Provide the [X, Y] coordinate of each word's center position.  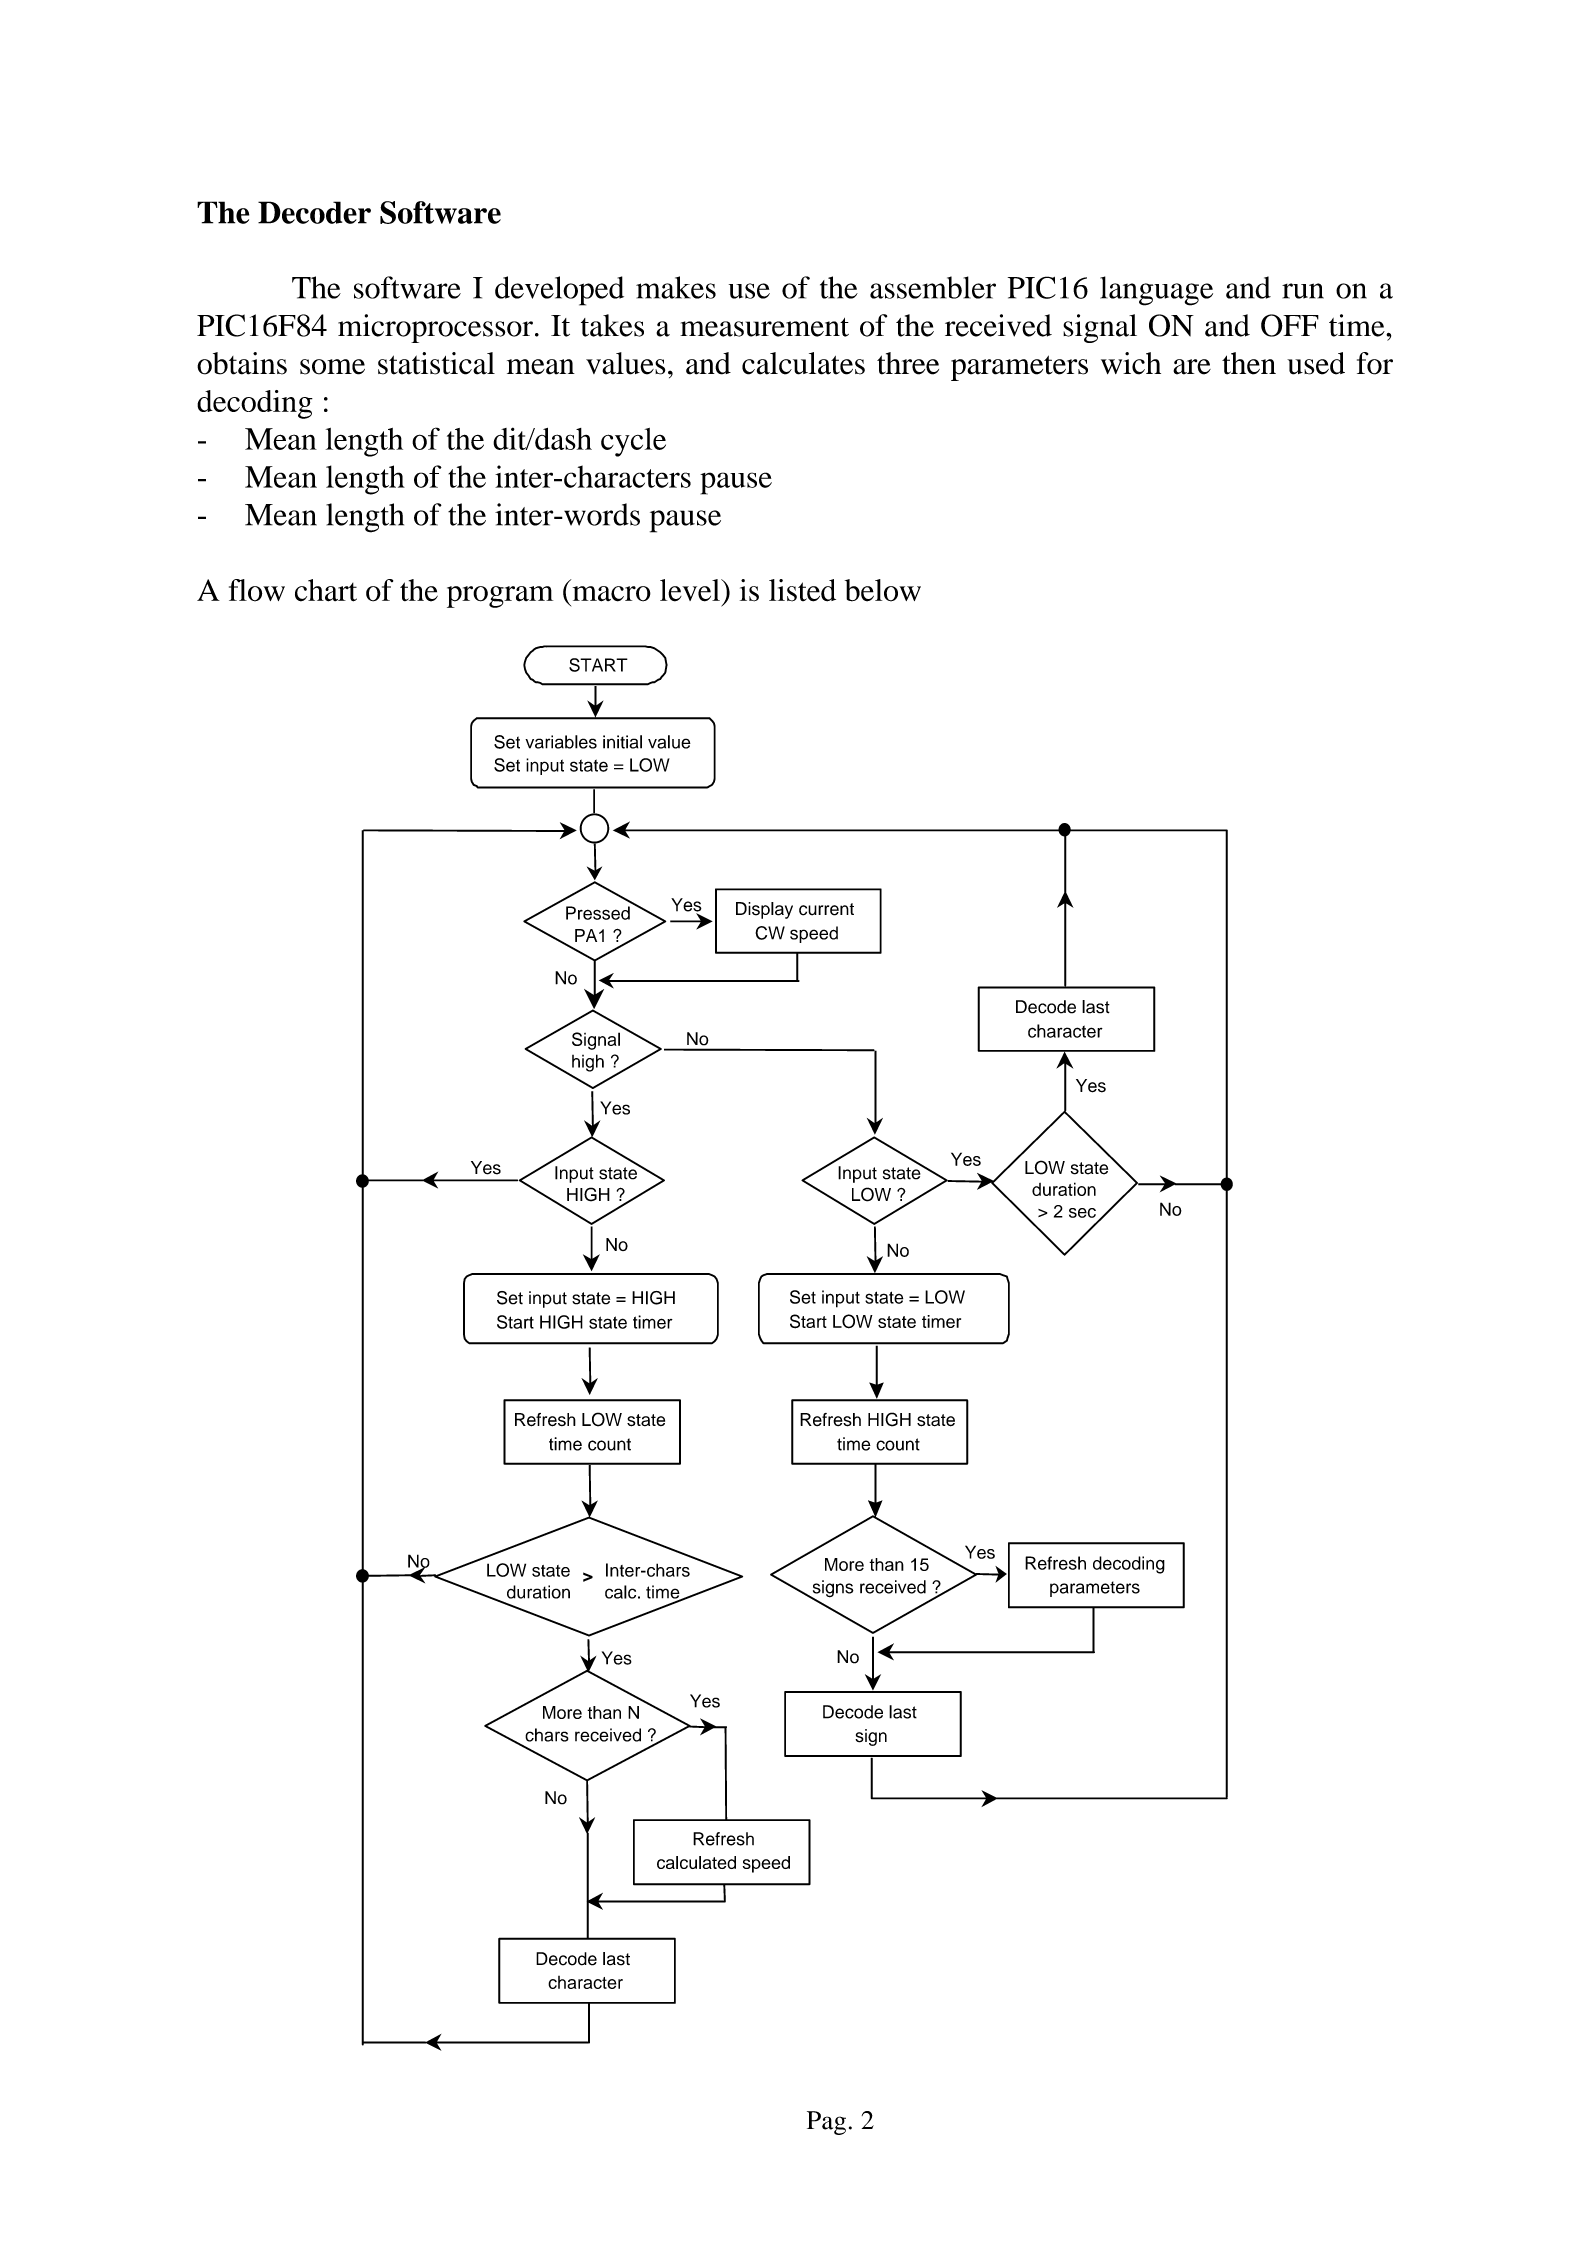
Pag [826, 2123]
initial [622, 742]
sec [1082, 1213]
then [1249, 363]
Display [764, 910]
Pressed [598, 913]
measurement [764, 327]
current [826, 909]
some [332, 367]
